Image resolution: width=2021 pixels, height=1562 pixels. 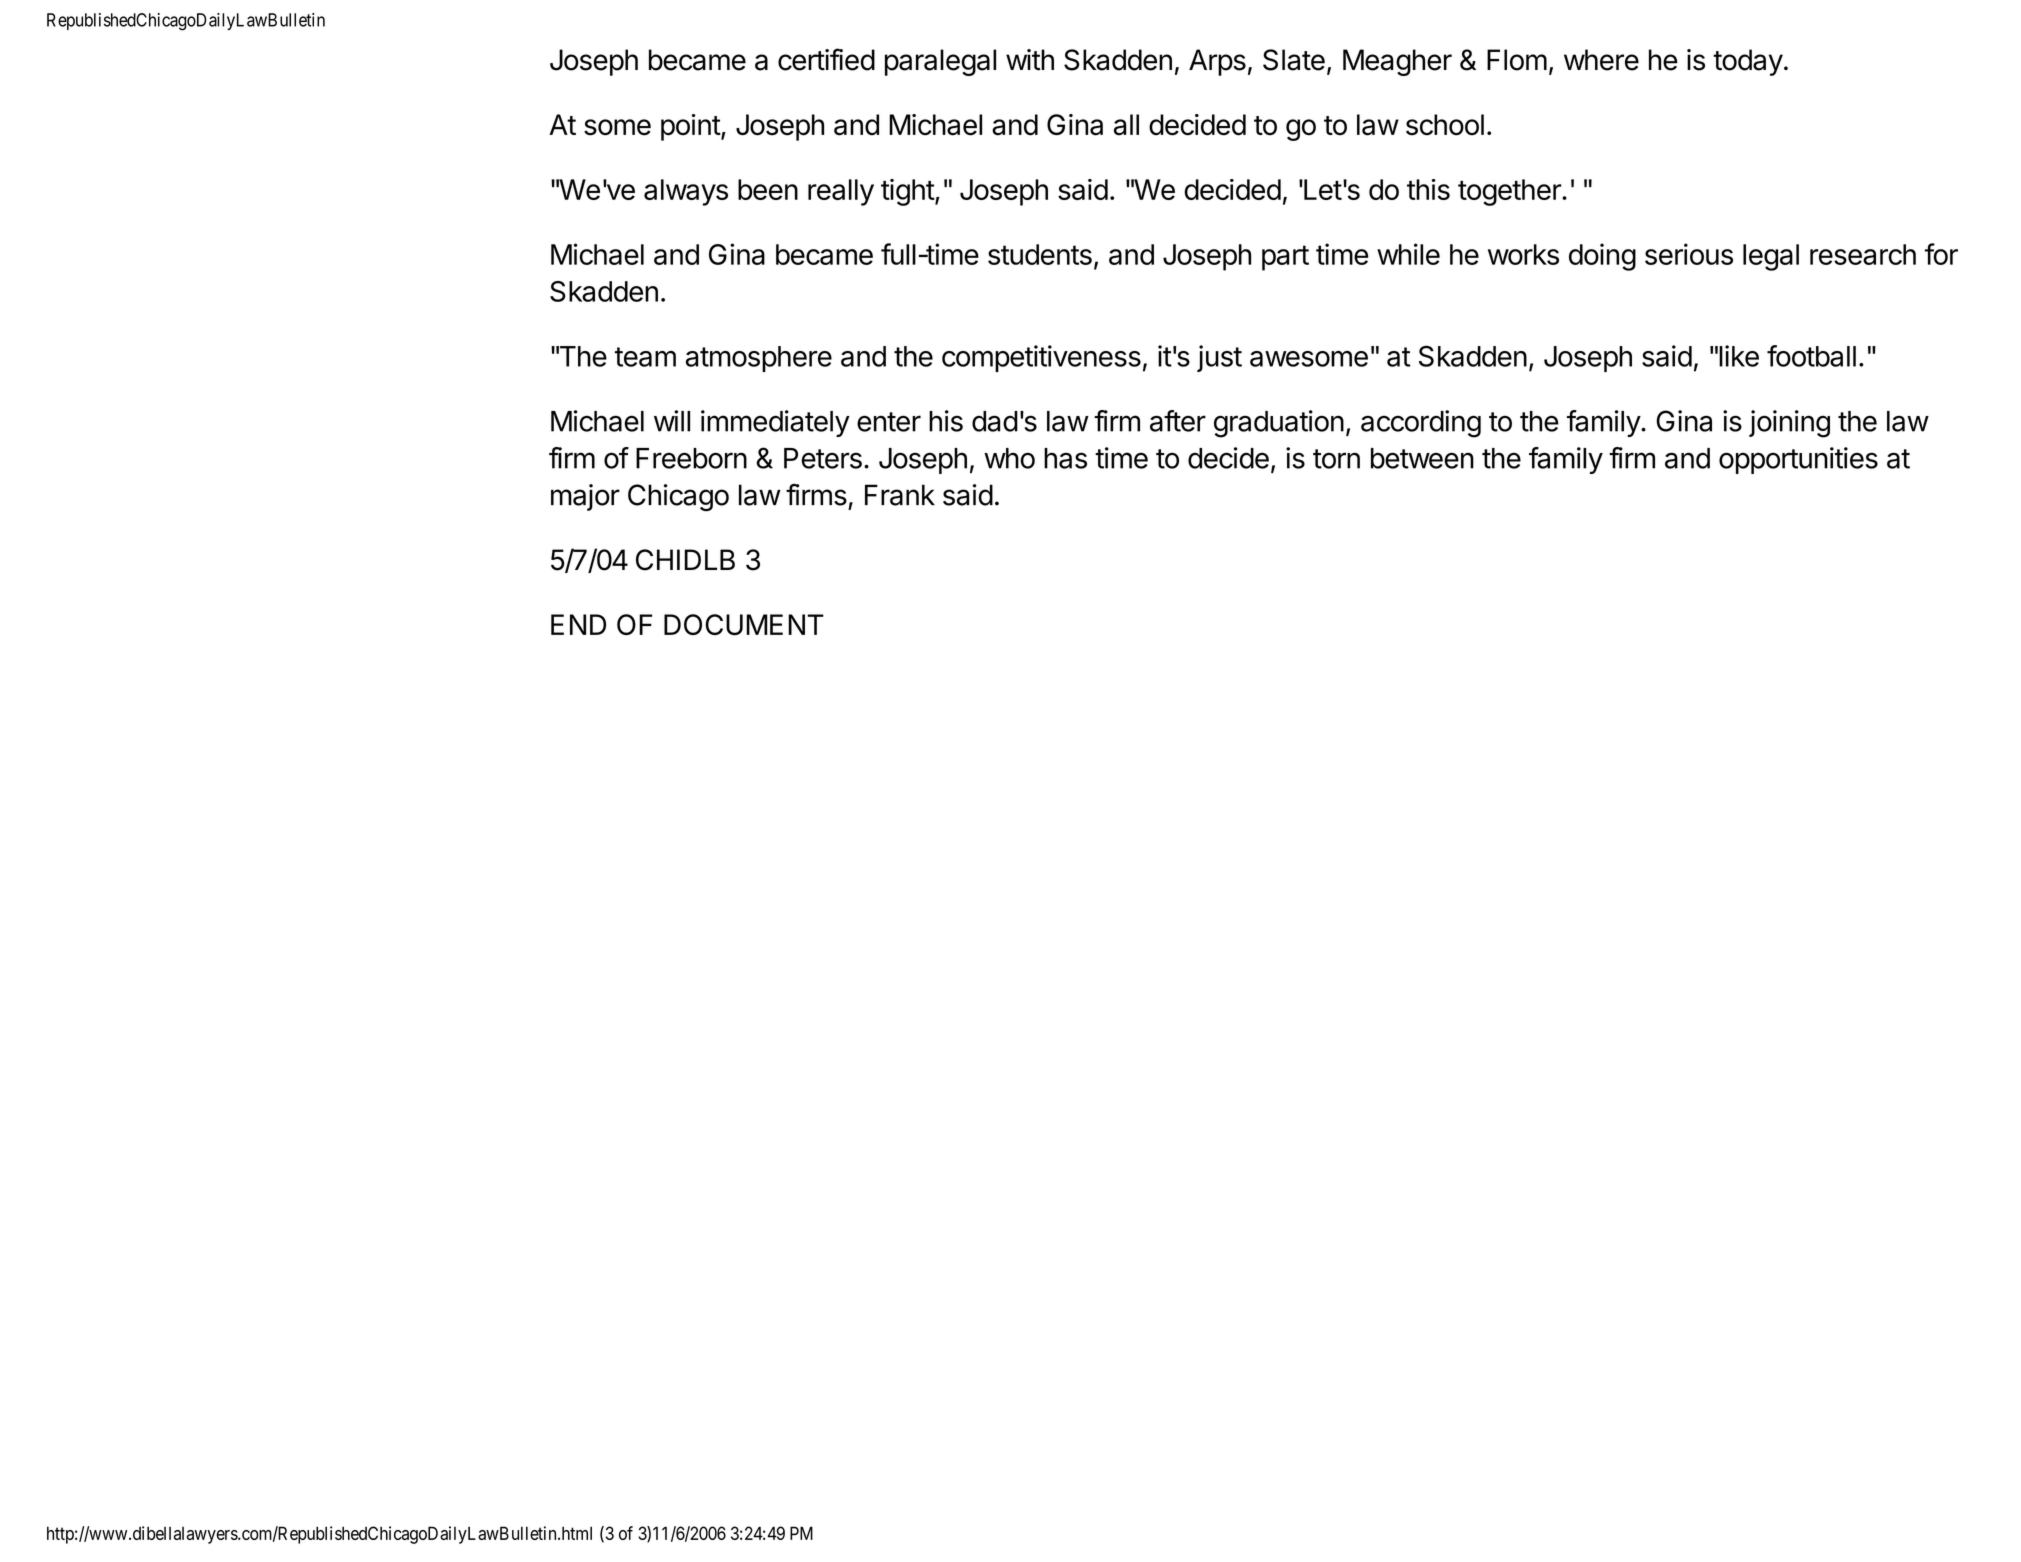 I want to click on Peters, so click(x=823, y=458).
